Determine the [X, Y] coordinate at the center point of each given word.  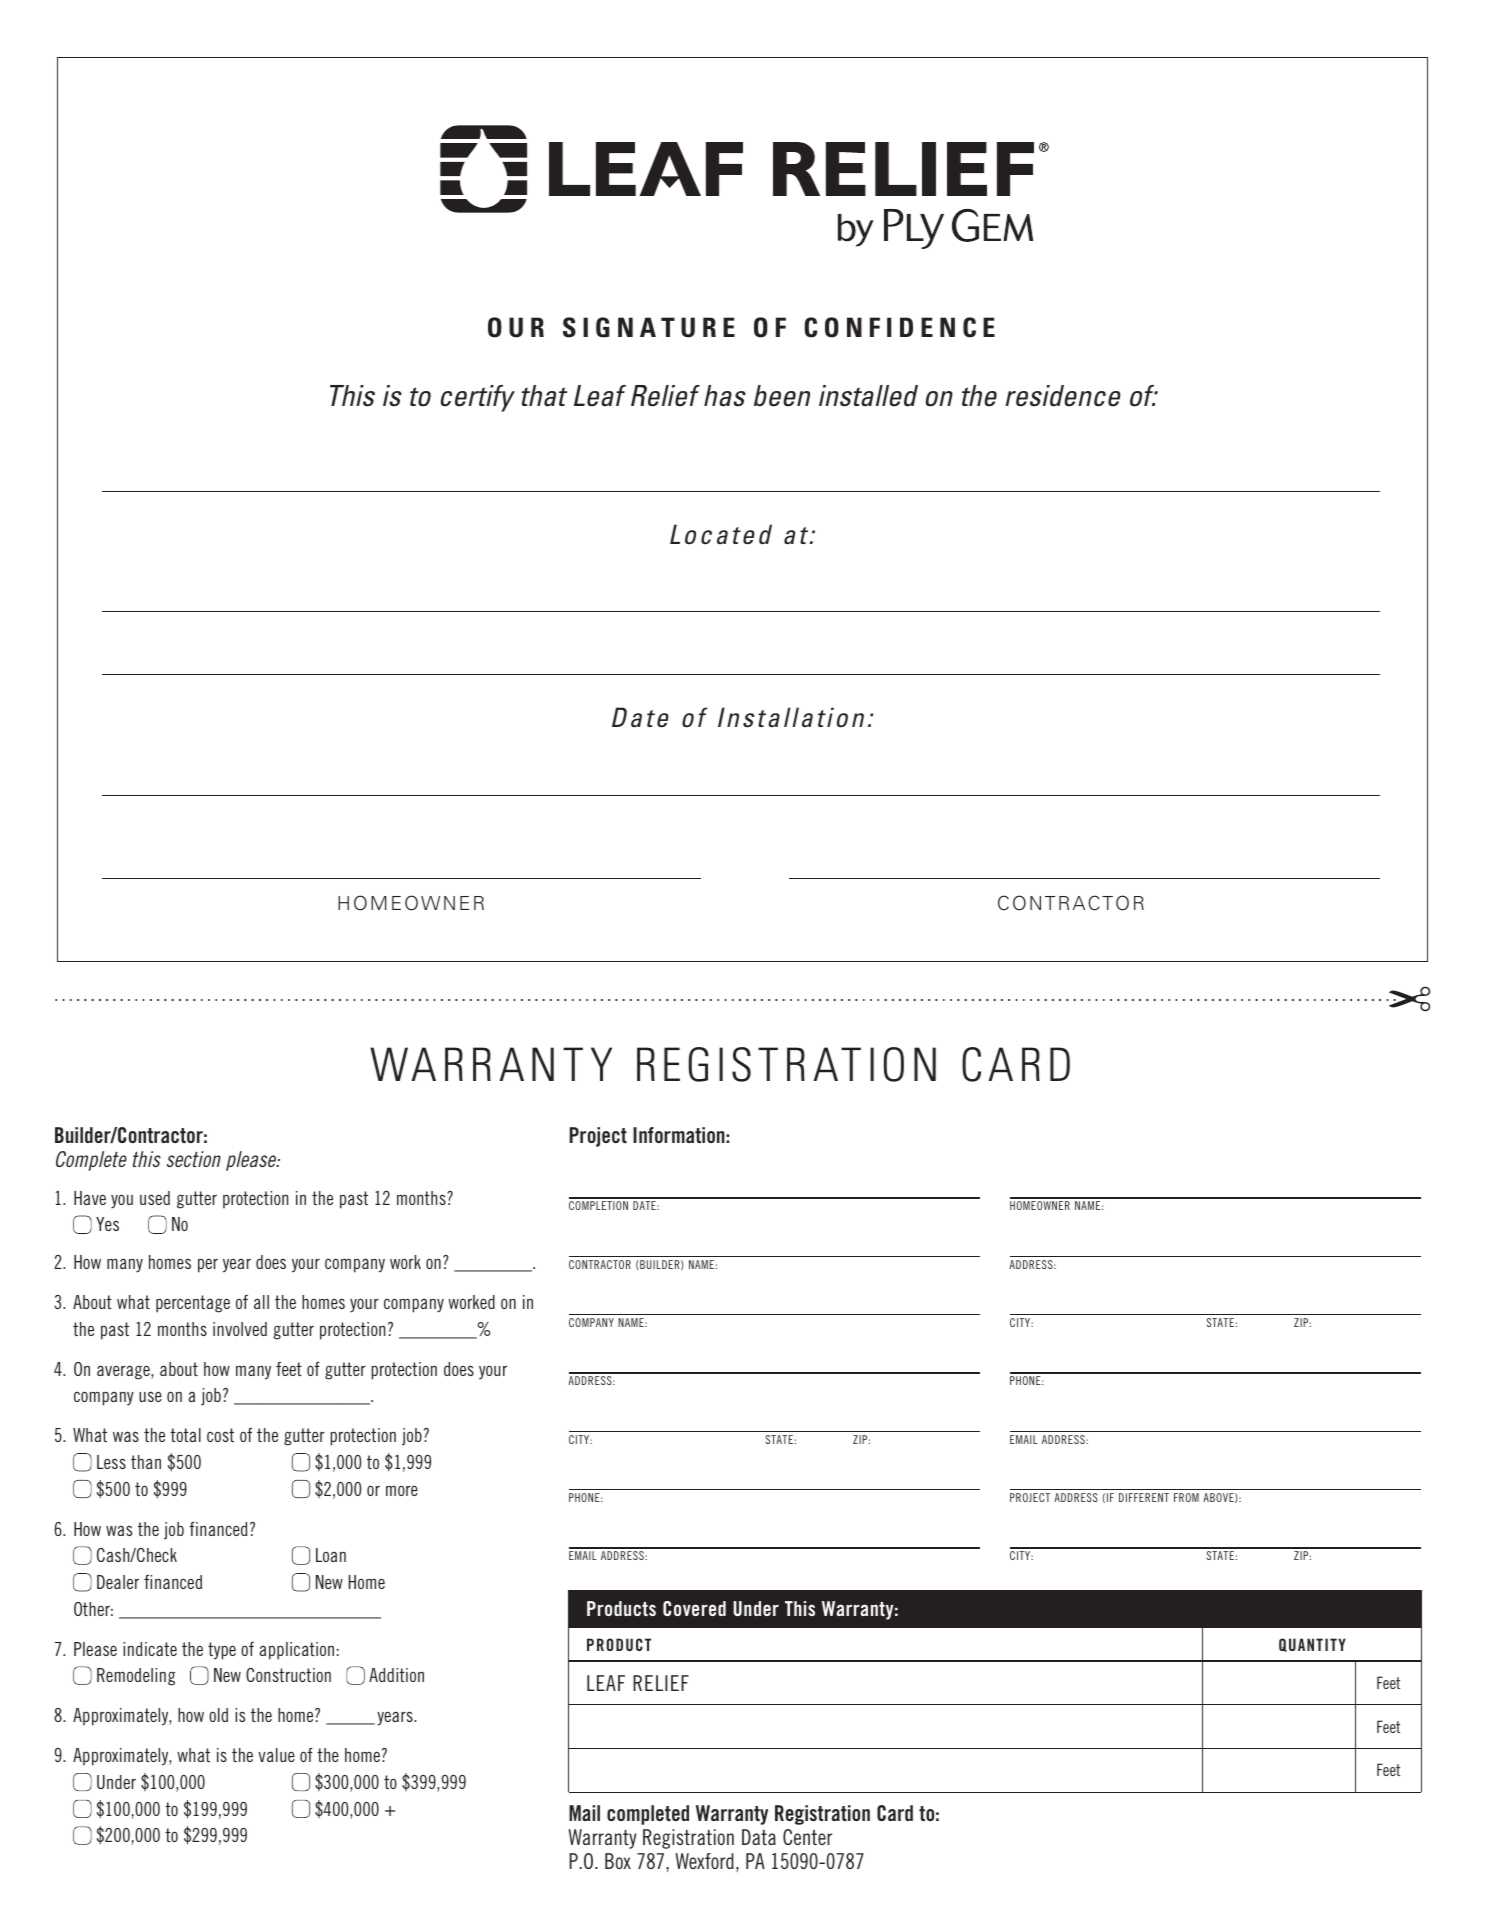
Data [759, 1837]
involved [240, 1329]
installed [868, 396]
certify [478, 398]
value [276, 1755]
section [194, 1159]
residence [1063, 396]
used [155, 1198]
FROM [1186, 1497]
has [725, 396]
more [402, 1490]
